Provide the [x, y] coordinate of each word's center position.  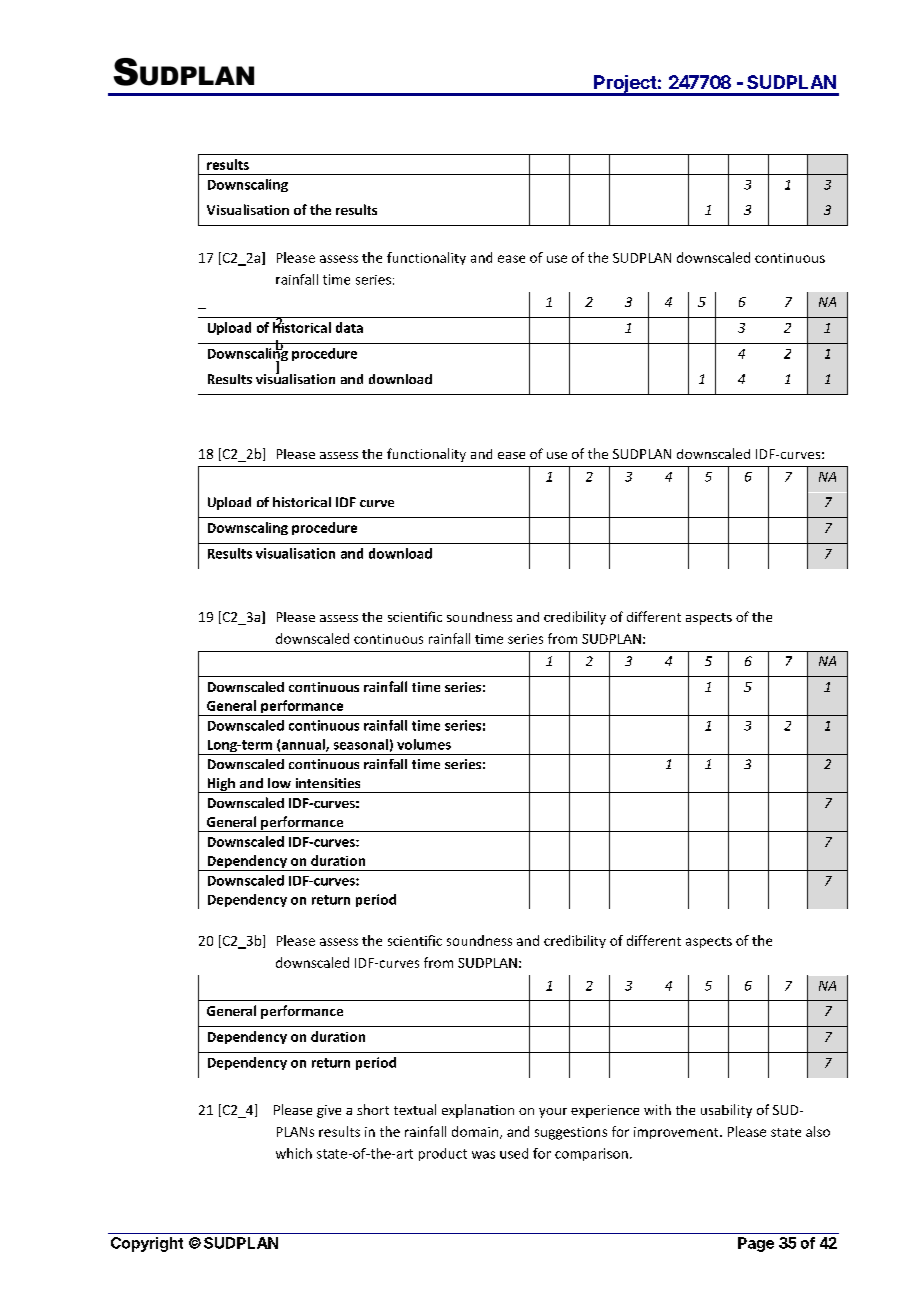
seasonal [361, 744]
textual [415, 1109]
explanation [478, 1111]
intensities [328, 783]
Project [625, 85]
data [349, 327]
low [279, 783]
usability [726, 1111]
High [221, 785]
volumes [424, 744]
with [657, 1109]
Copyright [147, 1244]
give [329, 1111]
